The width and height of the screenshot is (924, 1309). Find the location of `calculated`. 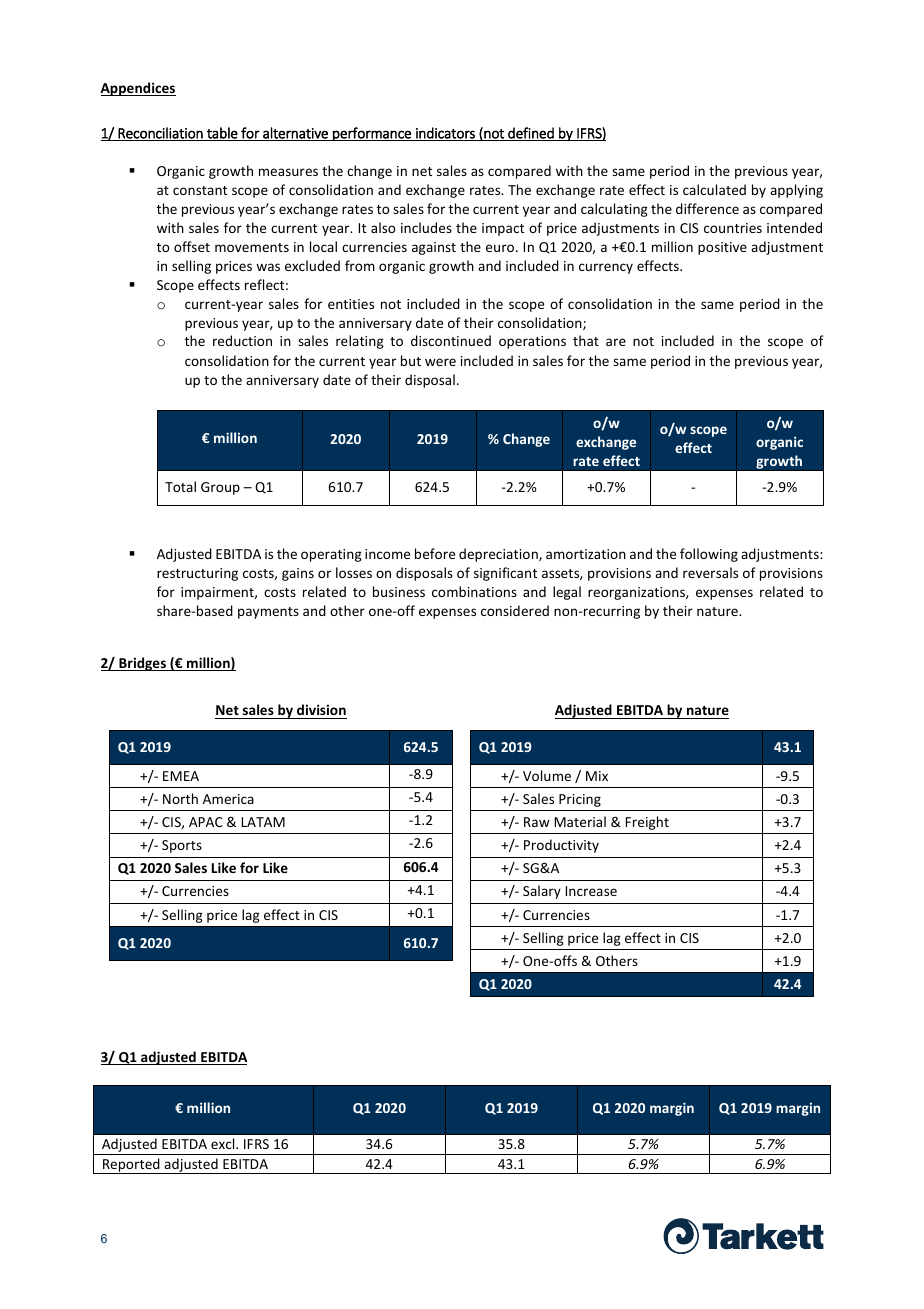

calculated is located at coordinates (714, 189).
